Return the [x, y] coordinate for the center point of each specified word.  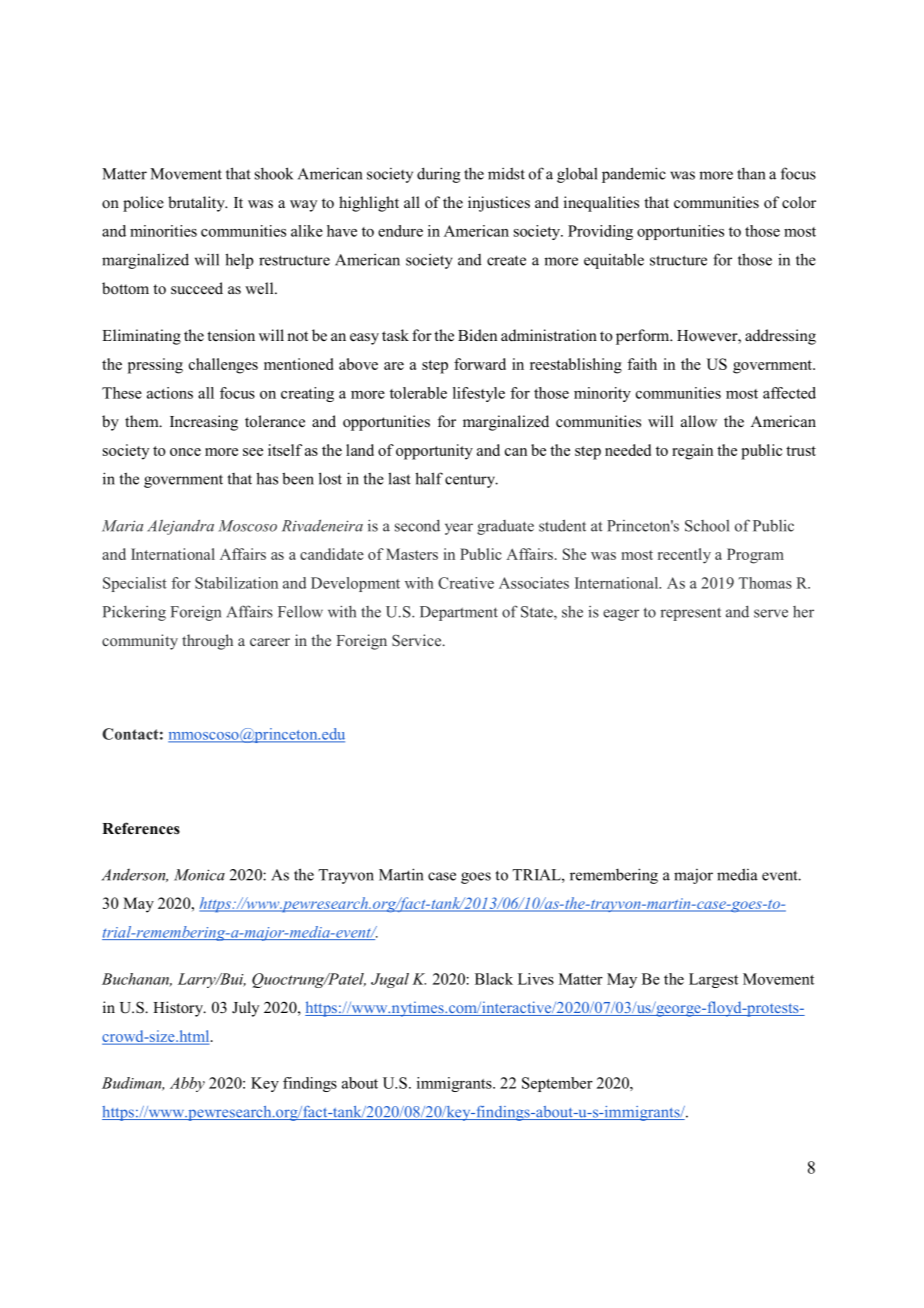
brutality [197, 204]
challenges [223, 366]
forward [480, 364]
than [751, 173]
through [207, 642]
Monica [199, 875]
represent [690, 614]
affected [789, 393]
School [707, 526]
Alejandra [180, 527]
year [459, 529]
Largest [713, 980]
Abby [187, 1084]
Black [494, 979]
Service [418, 640]
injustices [499, 204]
